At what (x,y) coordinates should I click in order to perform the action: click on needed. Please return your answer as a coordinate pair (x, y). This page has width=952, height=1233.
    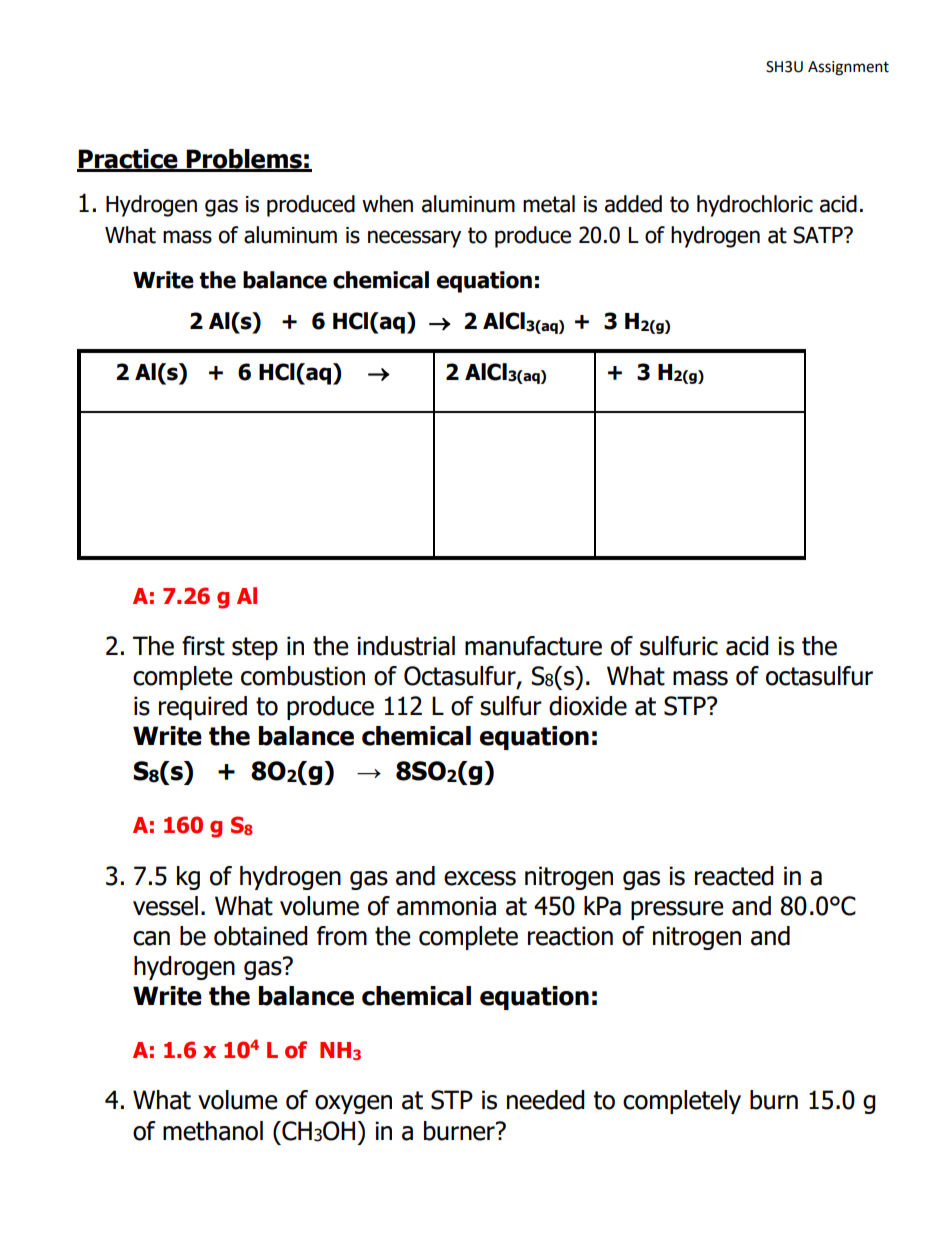
    Looking at the image, I should click on (546, 1100).
